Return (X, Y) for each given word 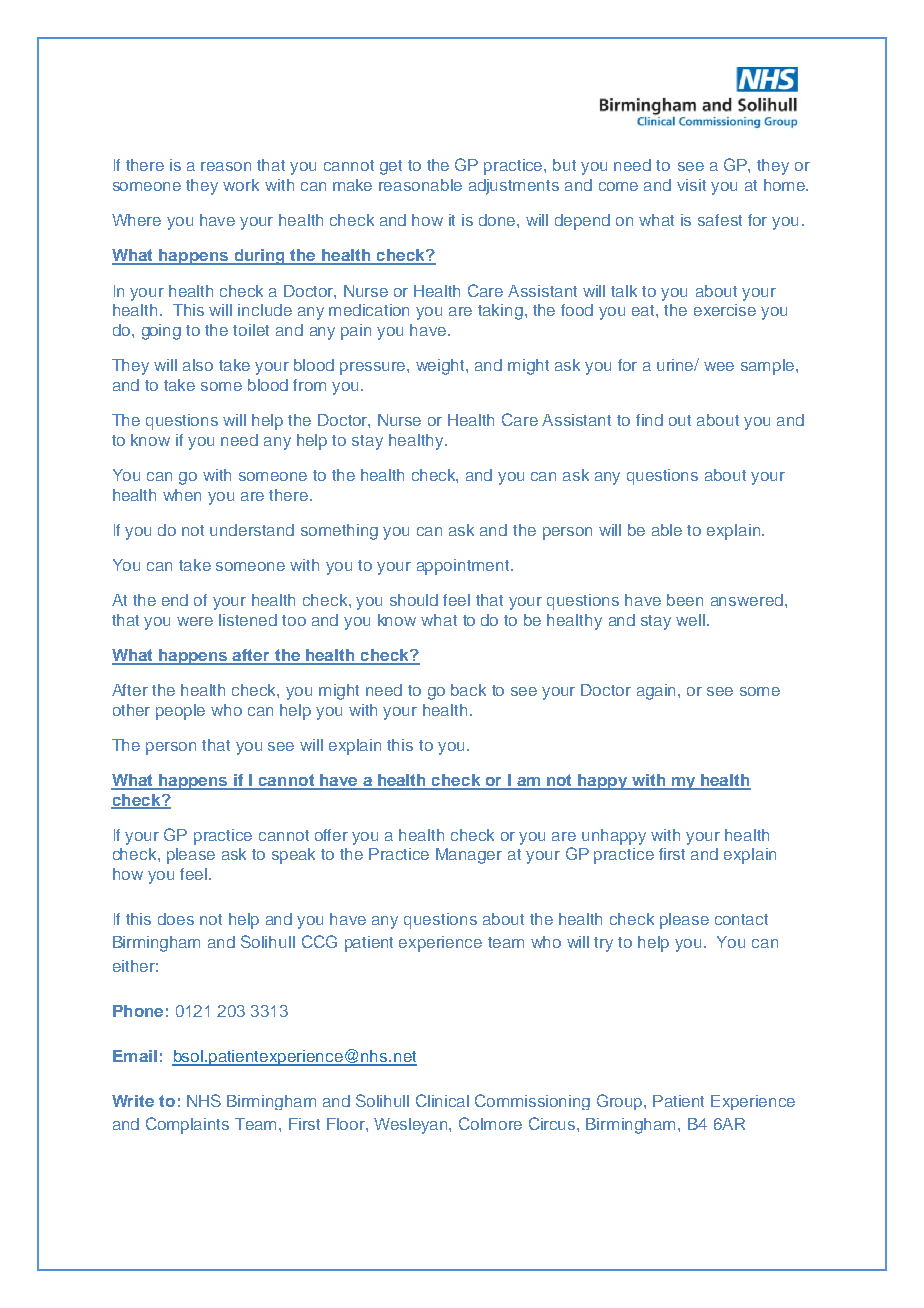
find (649, 420)
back (468, 690)
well (692, 620)
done (498, 220)
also (198, 365)
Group (621, 1102)
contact (741, 919)
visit (691, 185)
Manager (469, 856)
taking (500, 312)
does (176, 919)
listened (248, 620)
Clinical (442, 1100)
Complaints (187, 1125)
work (241, 185)
